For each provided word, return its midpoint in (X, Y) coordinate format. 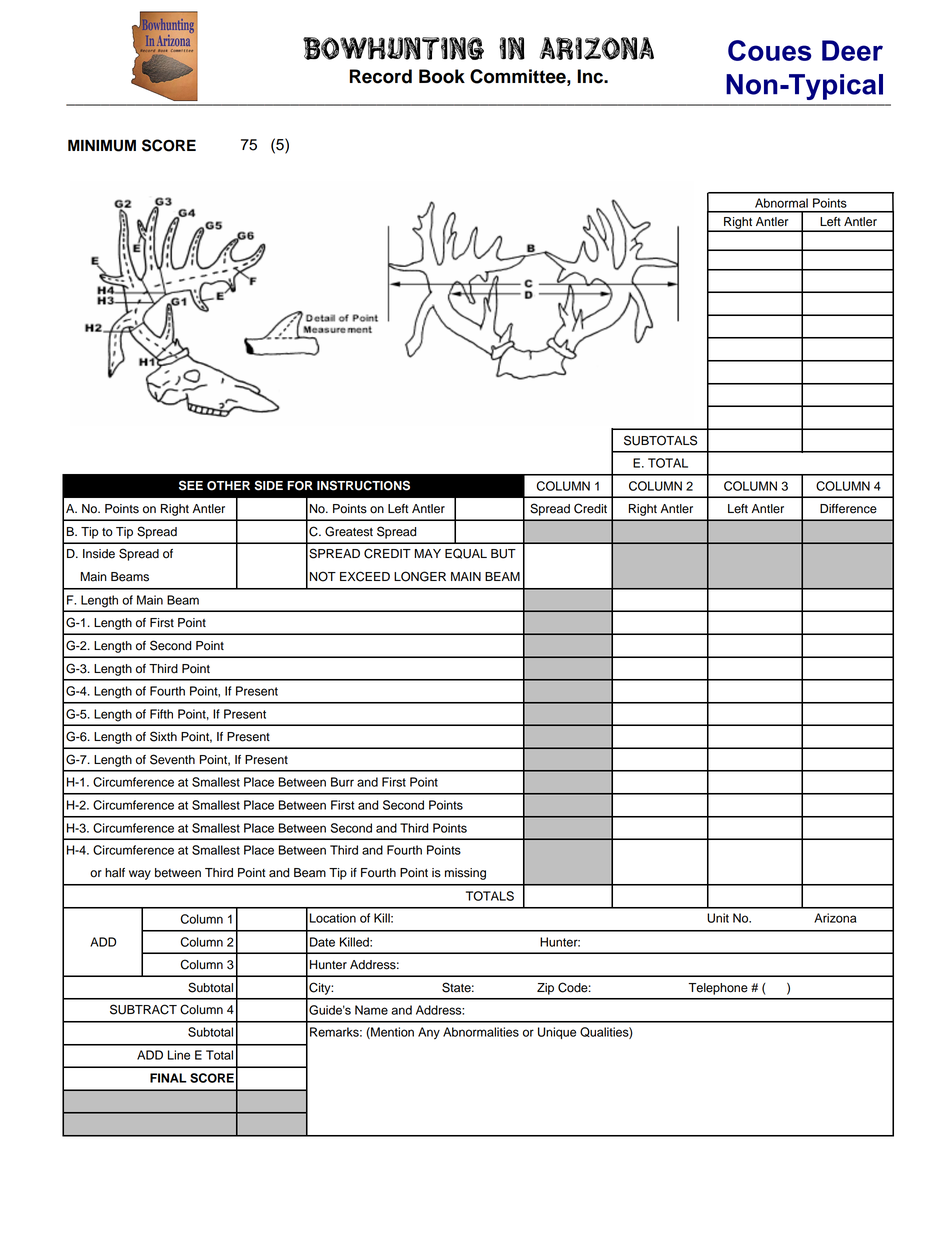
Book (442, 76)
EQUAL (466, 553)
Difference (848, 509)
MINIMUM (102, 145)
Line (179, 1055)
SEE (191, 485)
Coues (769, 50)
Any (429, 1033)
